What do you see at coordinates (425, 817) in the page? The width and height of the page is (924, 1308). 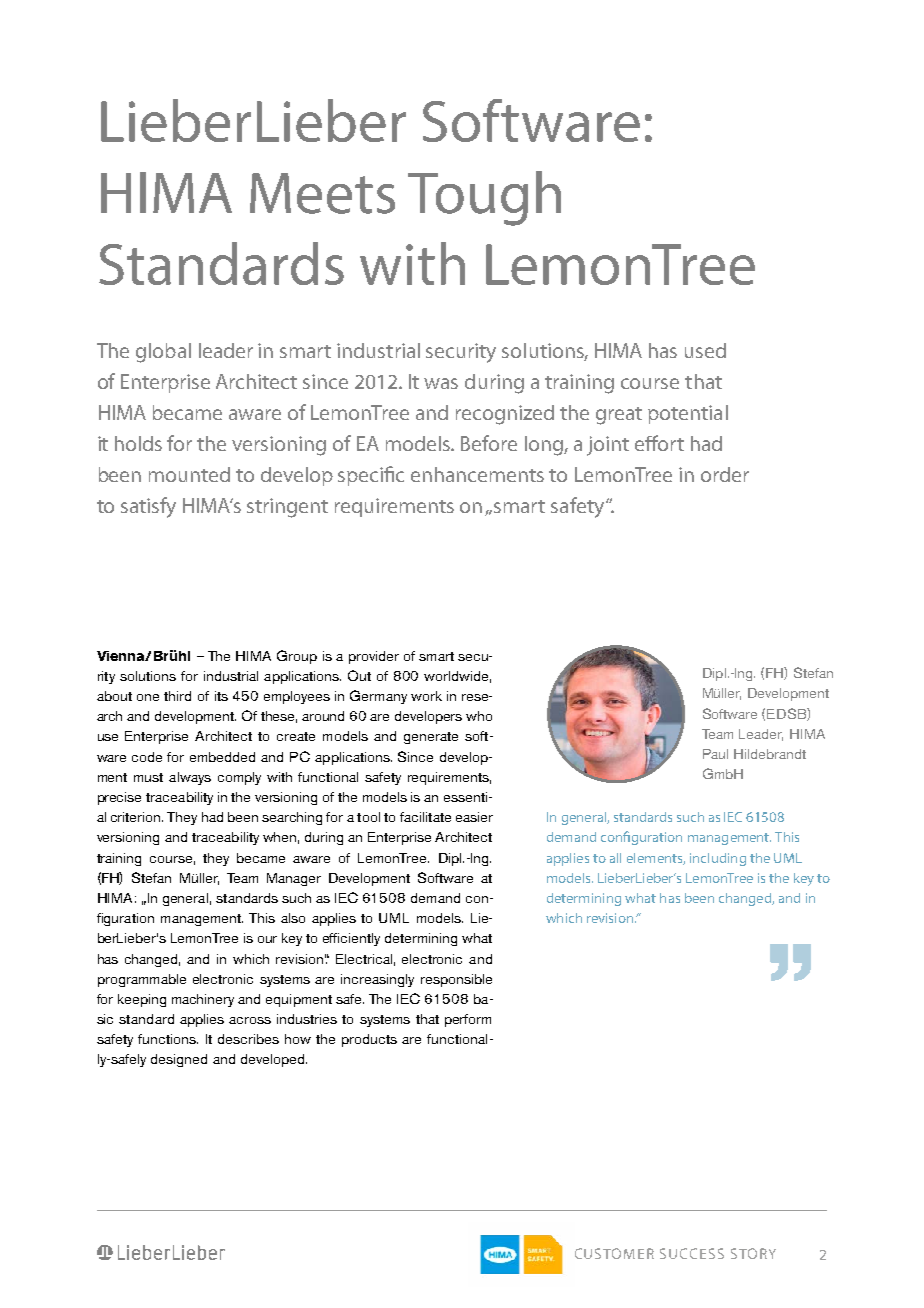 I see `facilitate` at bounding box center [425, 817].
